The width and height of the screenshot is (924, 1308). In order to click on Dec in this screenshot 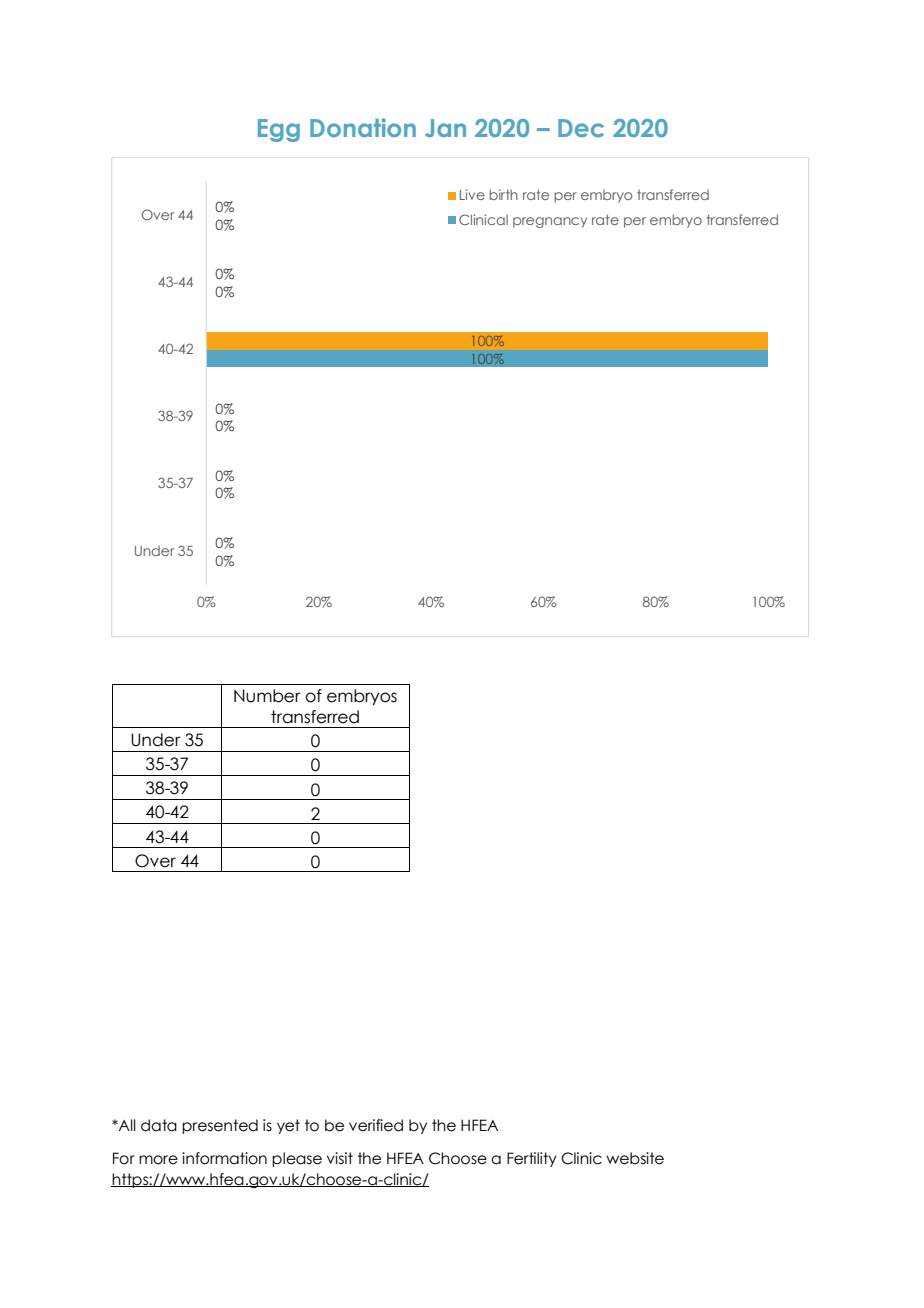, I will do `click(581, 128)`.
